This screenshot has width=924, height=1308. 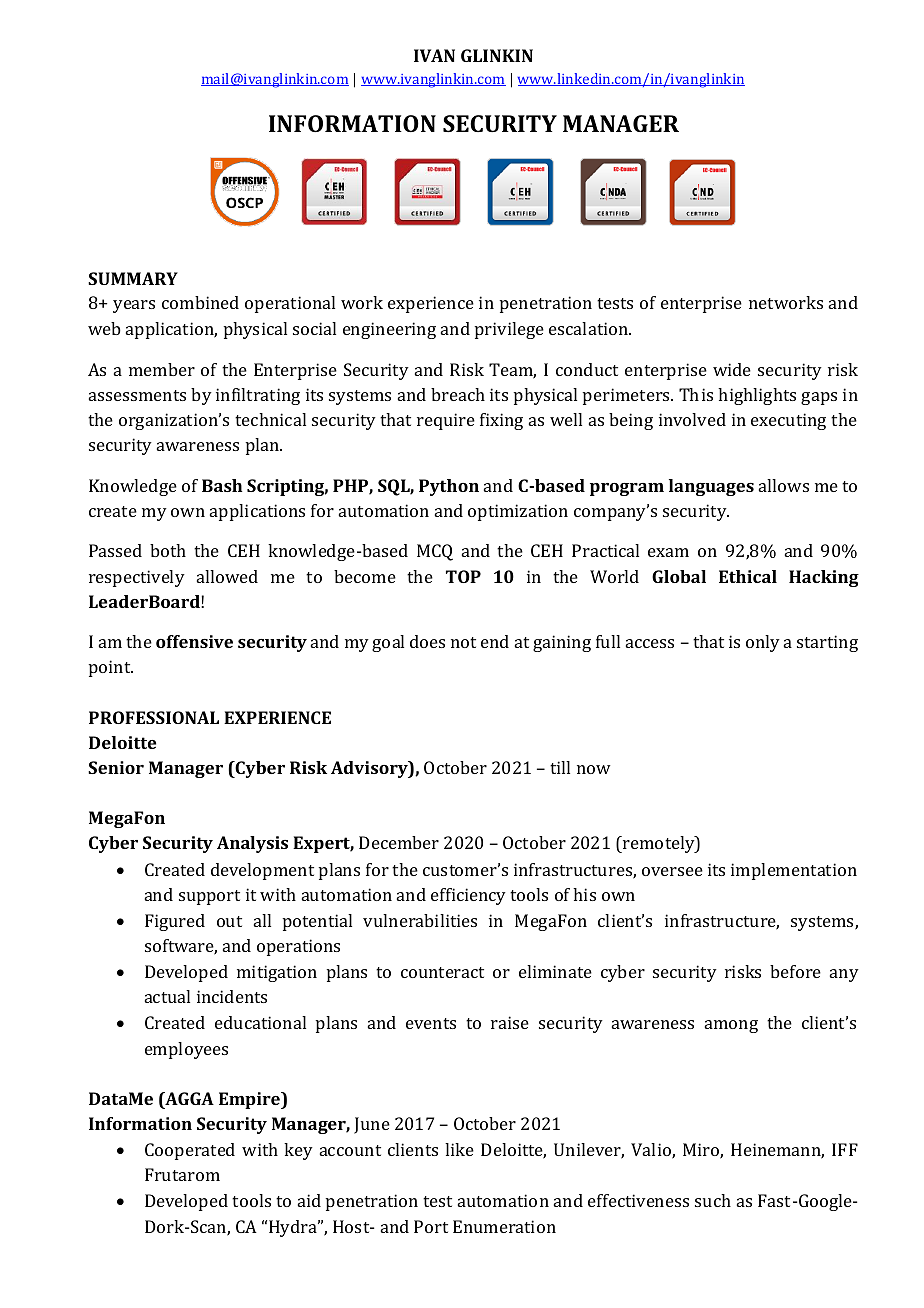 I want to click on privilege, so click(x=509, y=330).
